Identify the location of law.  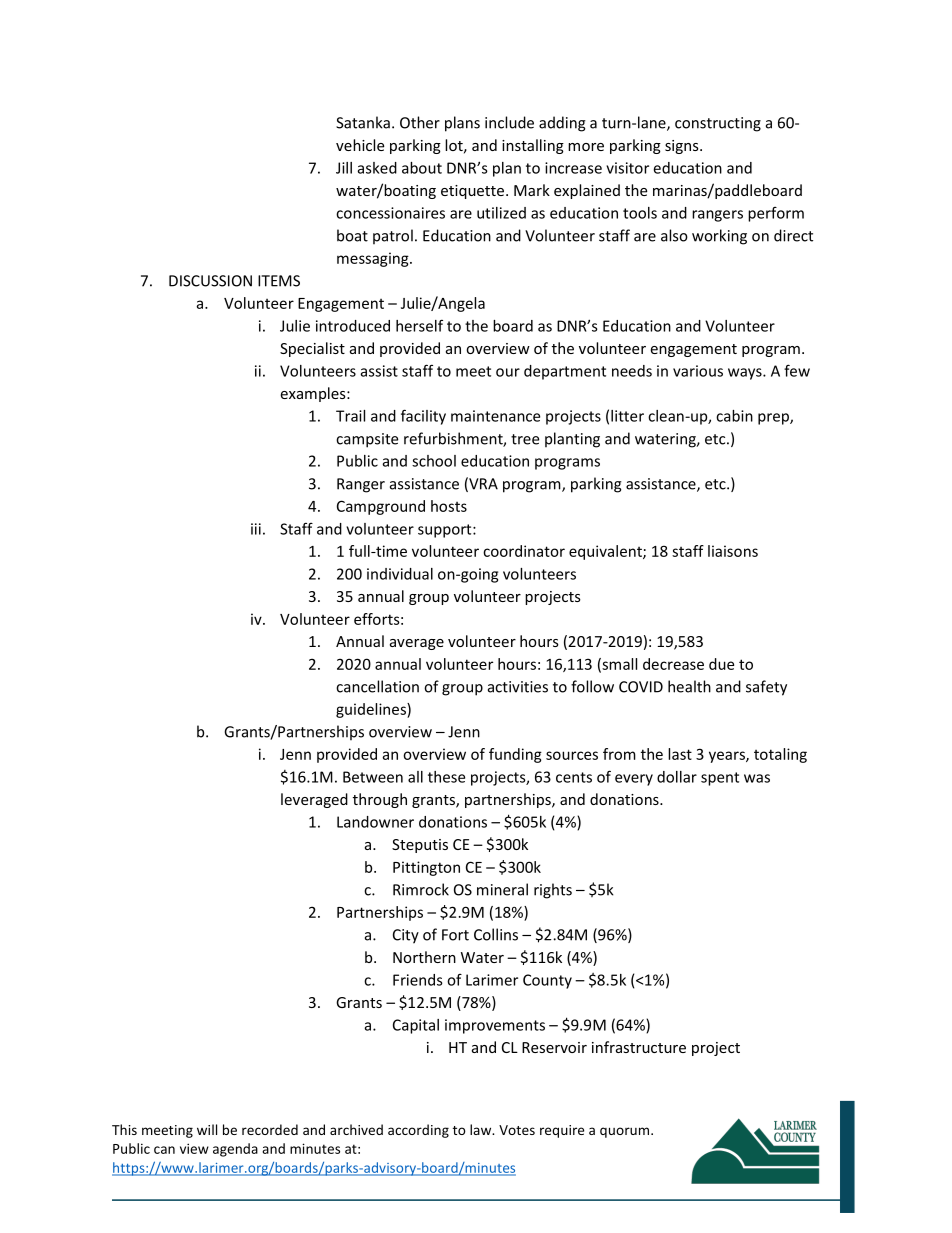
(482, 1129).
